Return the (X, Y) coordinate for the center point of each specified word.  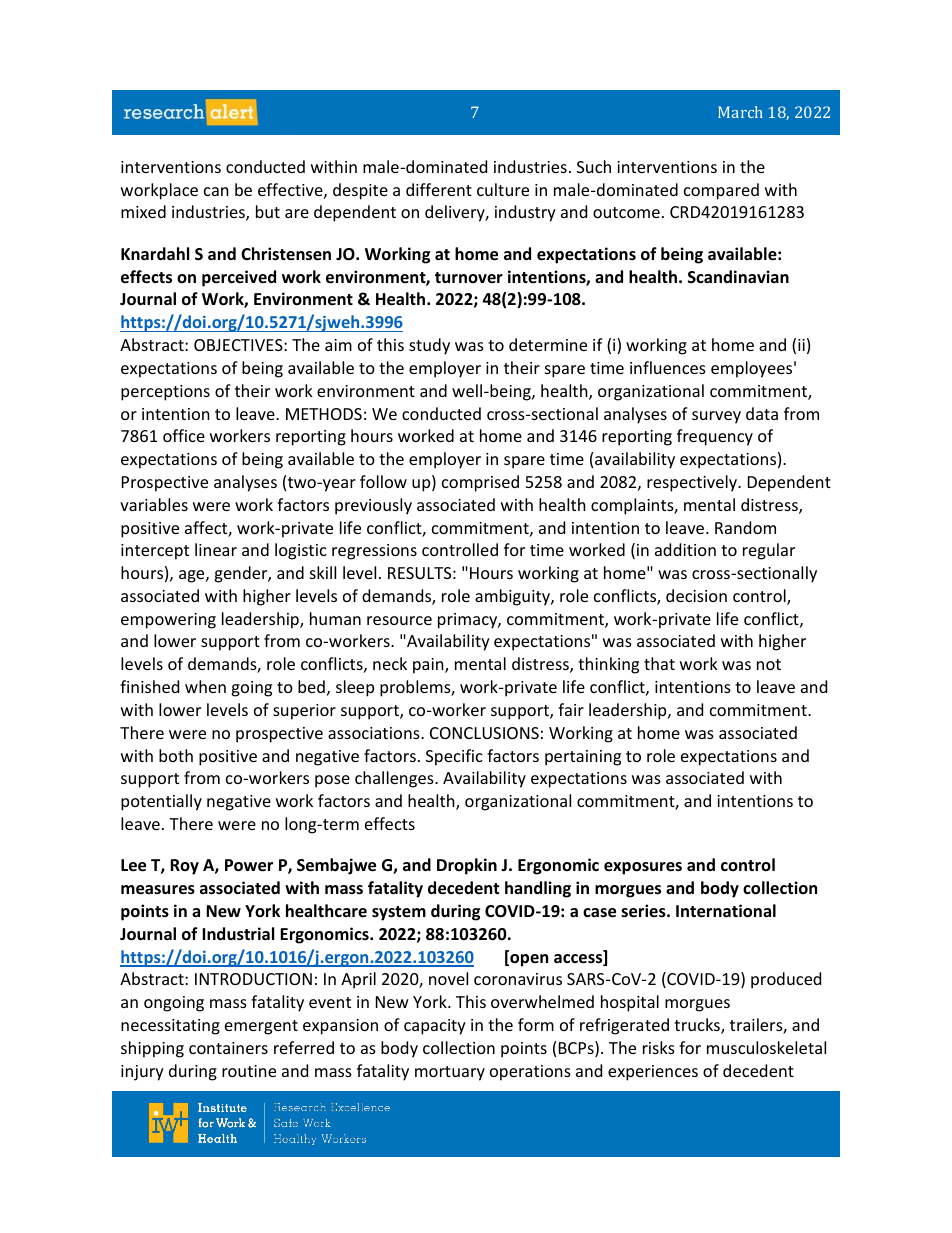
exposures (643, 868)
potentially (161, 802)
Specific (454, 757)
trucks (698, 1026)
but (268, 211)
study (429, 346)
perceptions (165, 393)
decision (696, 595)
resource (399, 620)
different (439, 189)
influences (668, 367)
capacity (435, 1027)
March (740, 112)
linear (216, 549)
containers (228, 1048)
